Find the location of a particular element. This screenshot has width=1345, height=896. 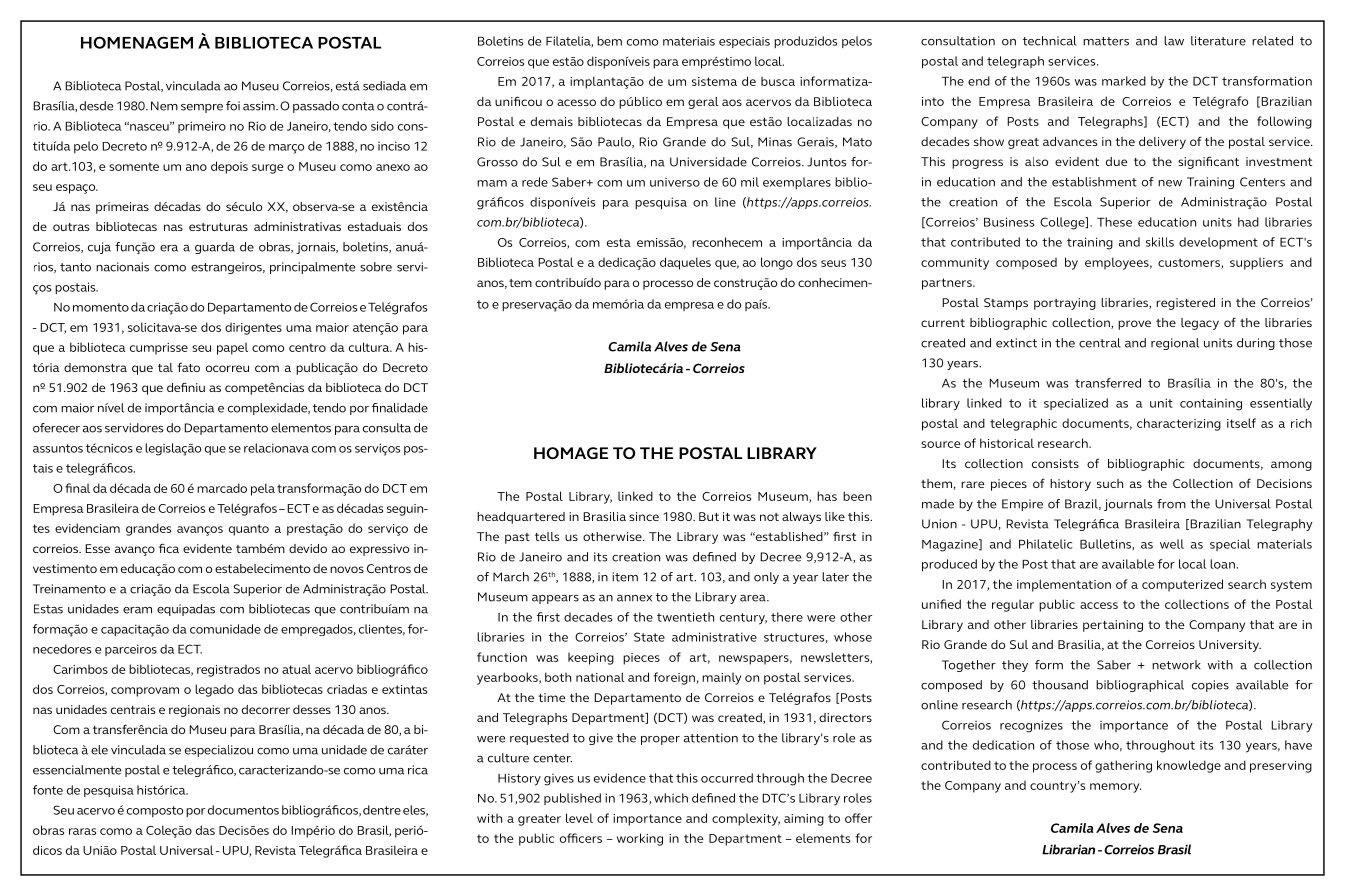

Librarian is located at coordinates (1068, 849).
